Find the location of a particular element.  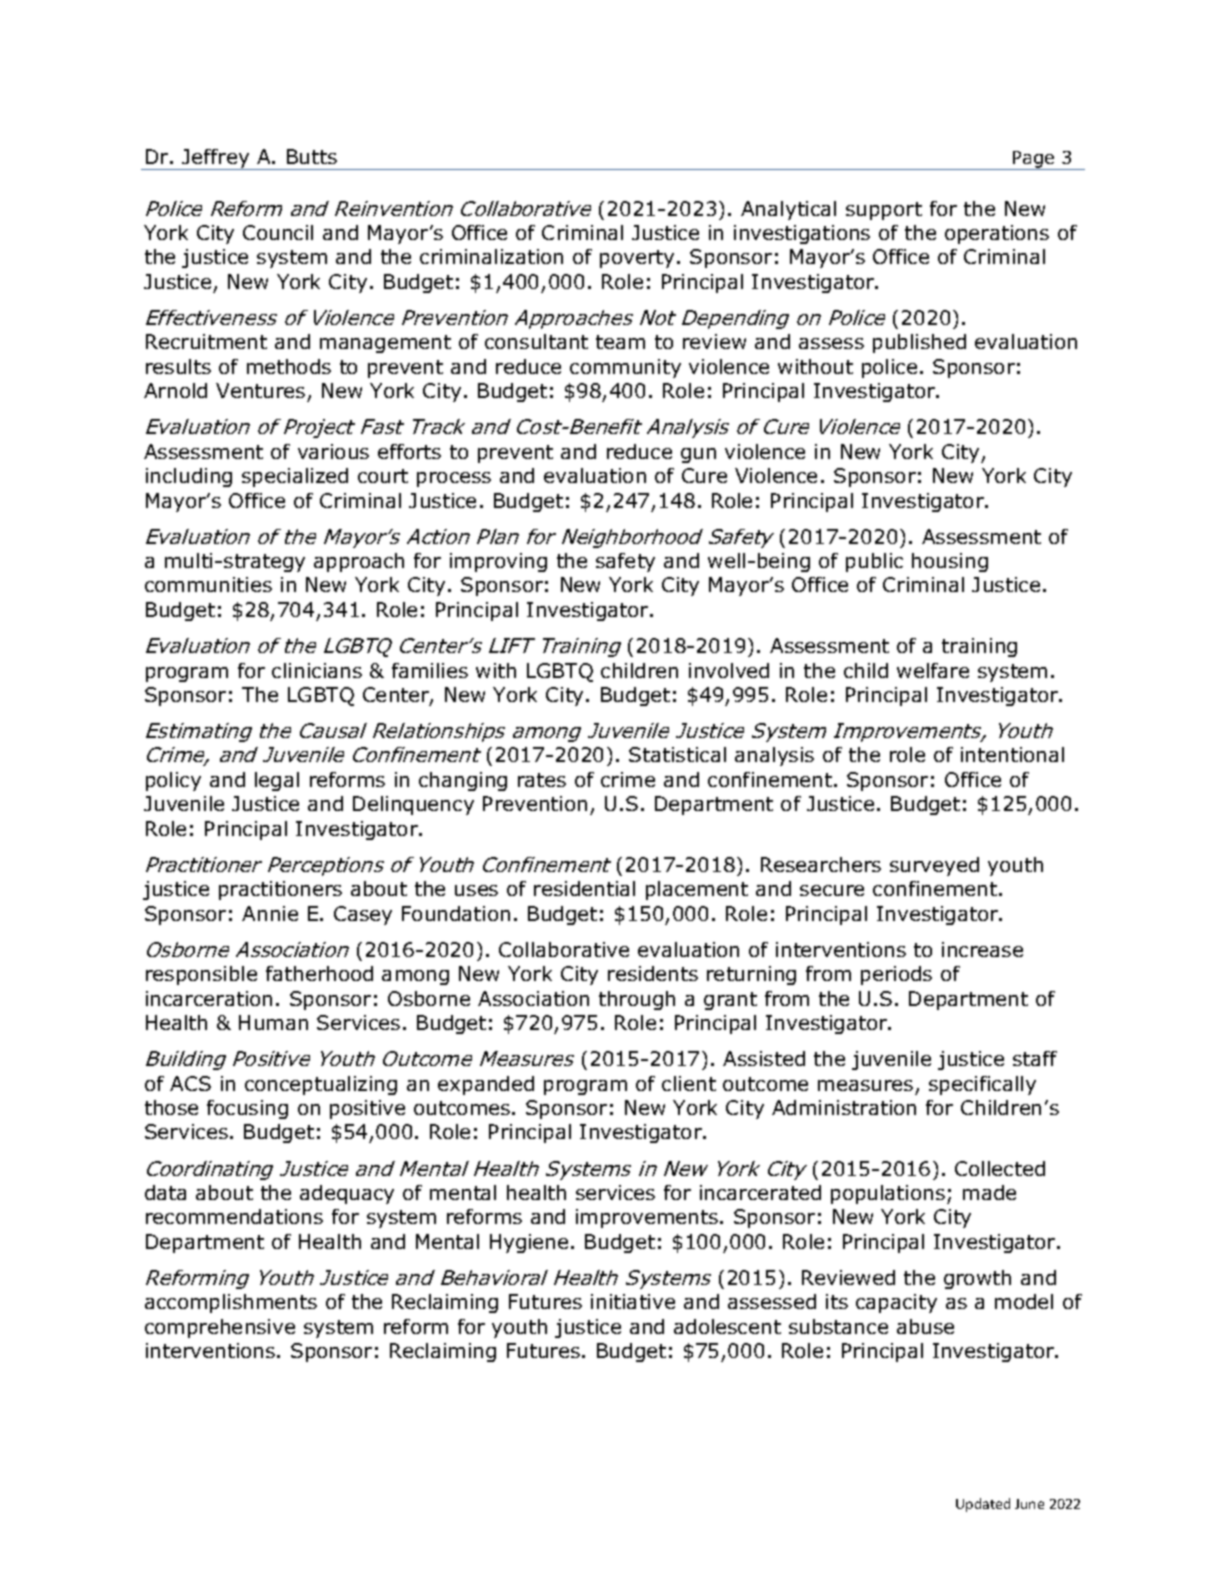

support is located at coordinates (884, 211).
